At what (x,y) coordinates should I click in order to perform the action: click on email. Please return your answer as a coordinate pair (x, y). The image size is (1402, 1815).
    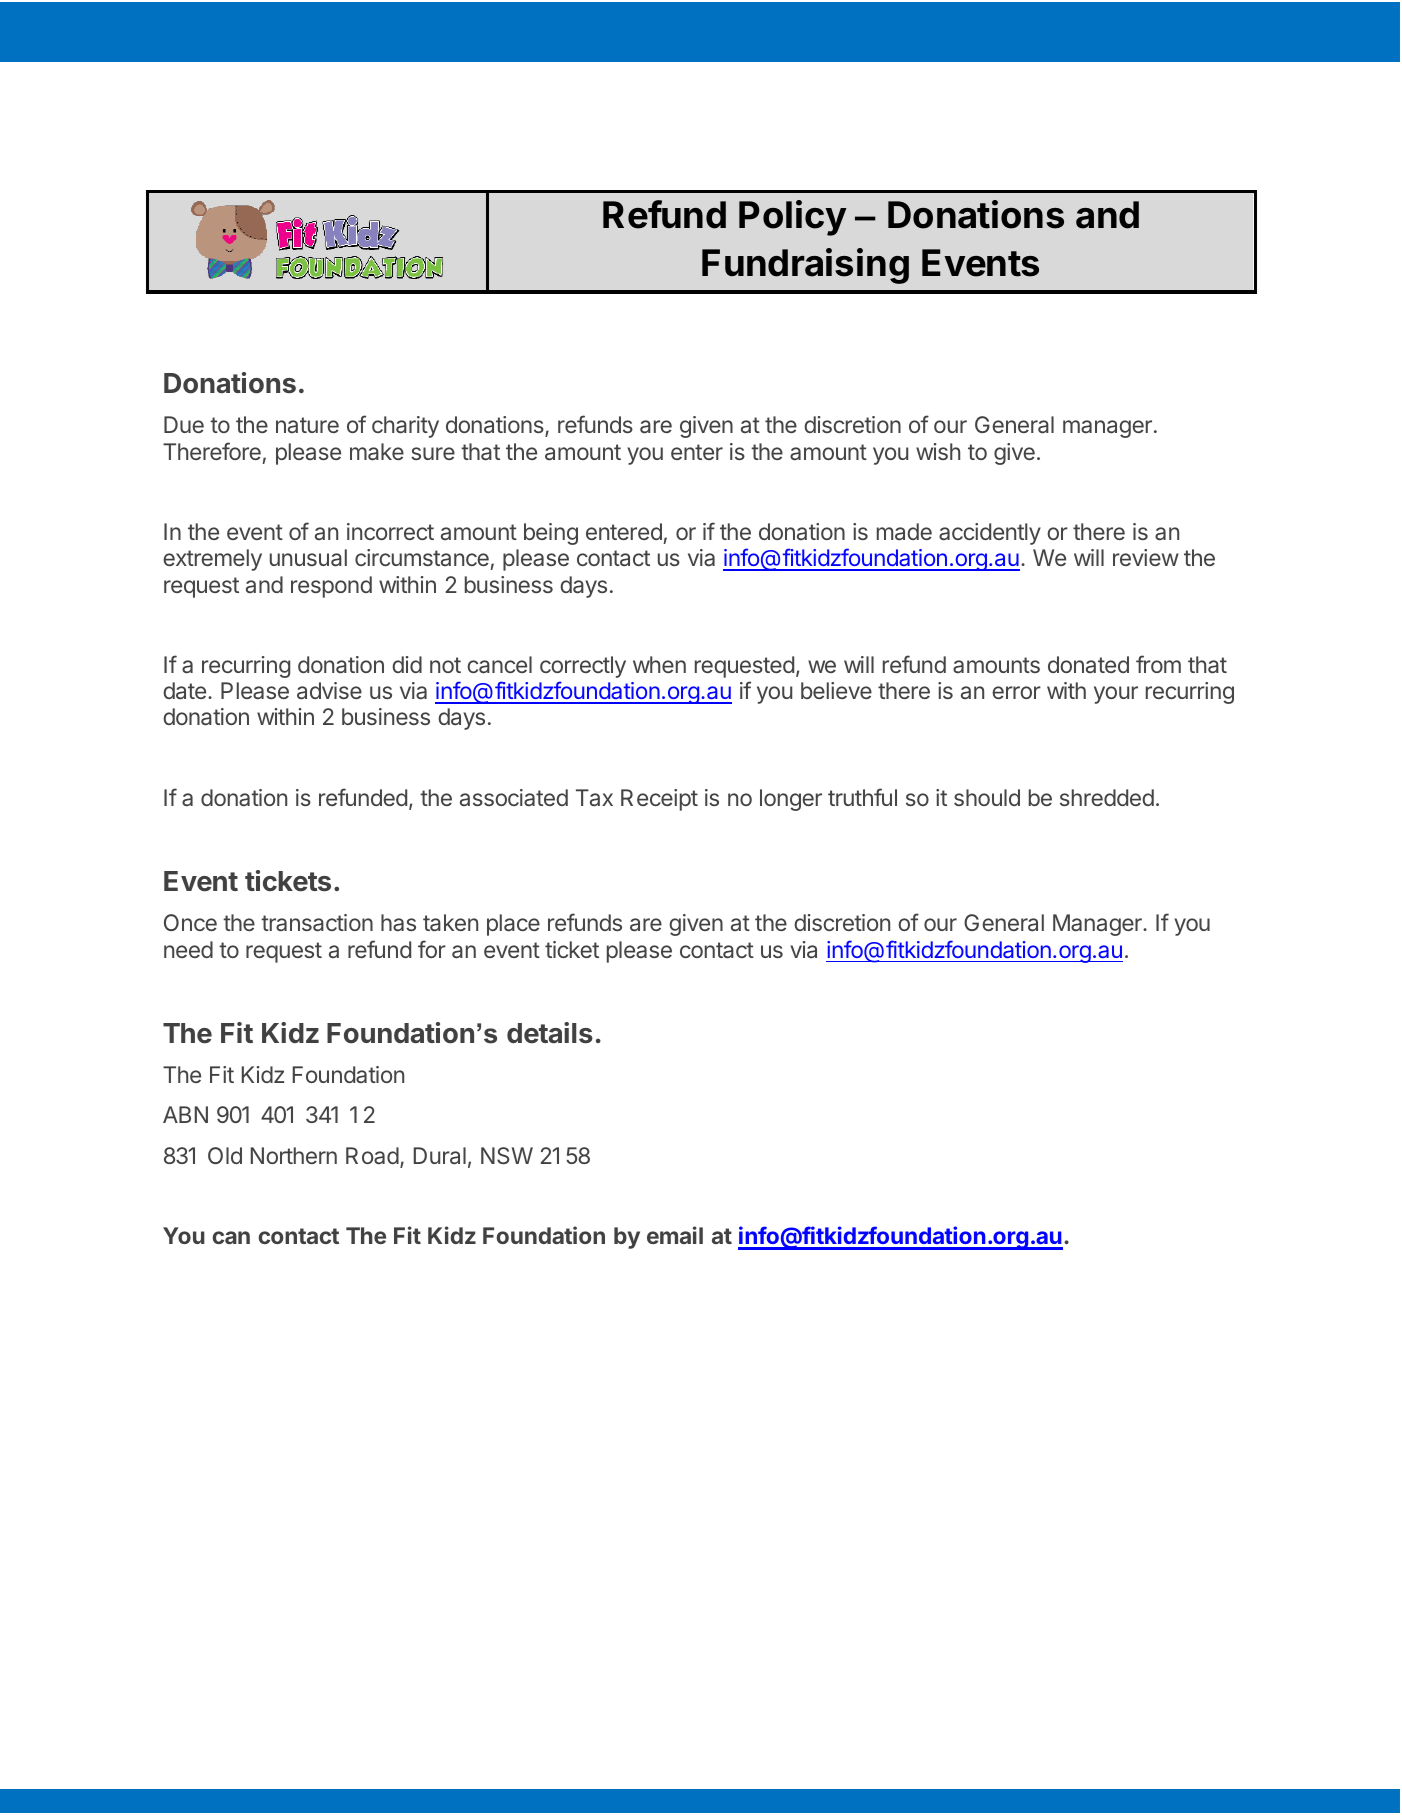
    Looking at the image, I should click on (675, 1235).
